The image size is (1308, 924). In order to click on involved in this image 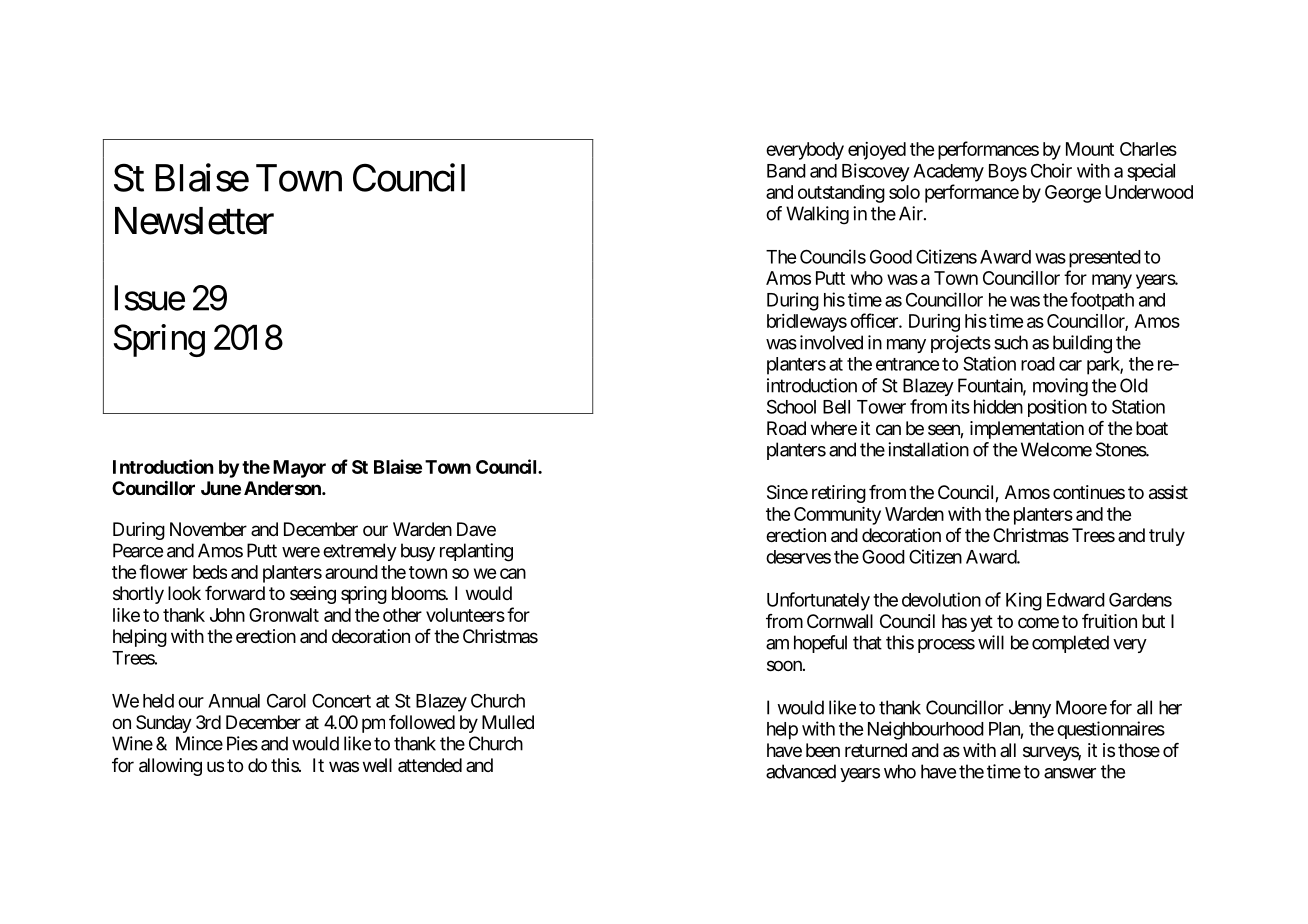, I will do `click(831, 342)`.
